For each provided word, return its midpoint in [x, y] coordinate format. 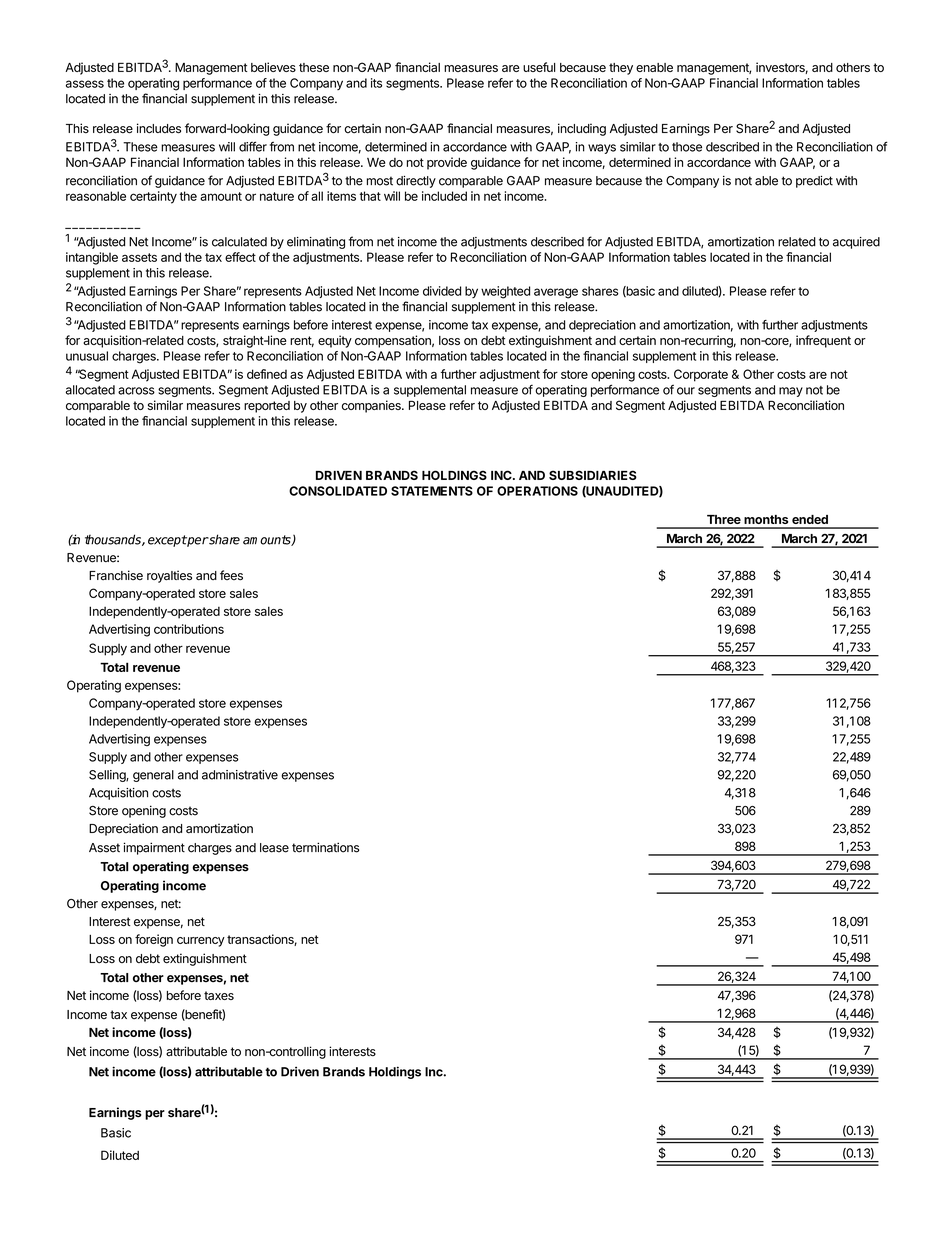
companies [372, 406]
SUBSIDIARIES [593, 475]
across [136, 391]
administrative [240, 775]
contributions [189, 629]
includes [159, 128]
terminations [325, 847]
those [687, 147]
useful [539, 67]
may [791, 392]
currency [201, 942]
